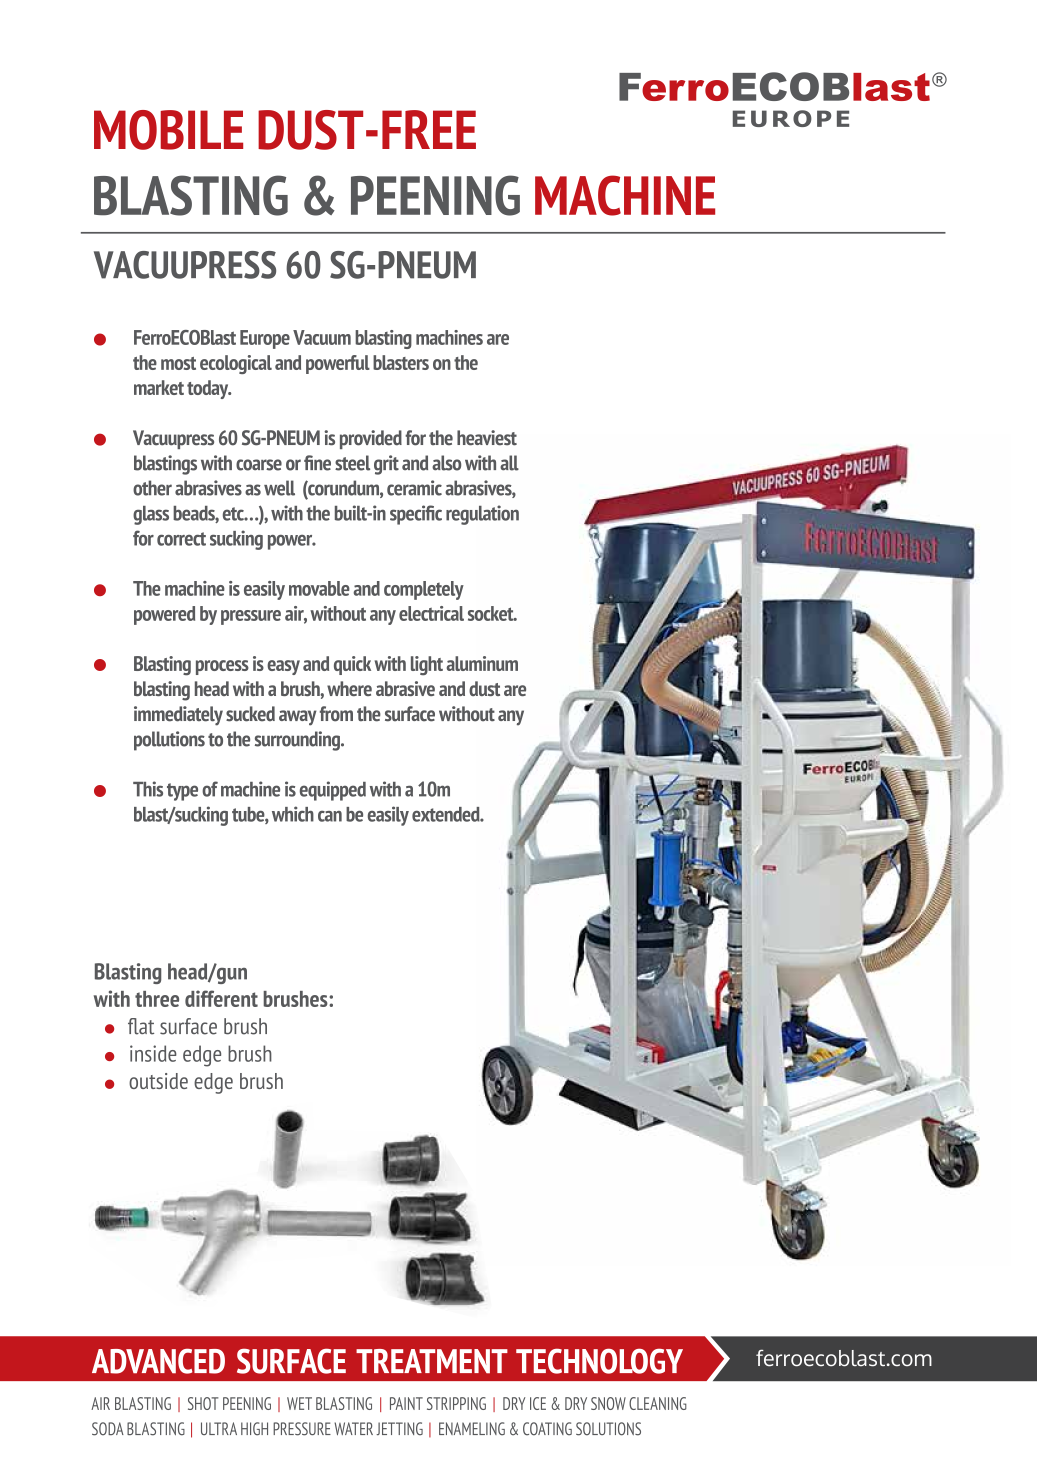 The height and width of the image is (1467, 1037). Describe the element at coordinates (153, 1053) in the image. I see `inside` at that location.
